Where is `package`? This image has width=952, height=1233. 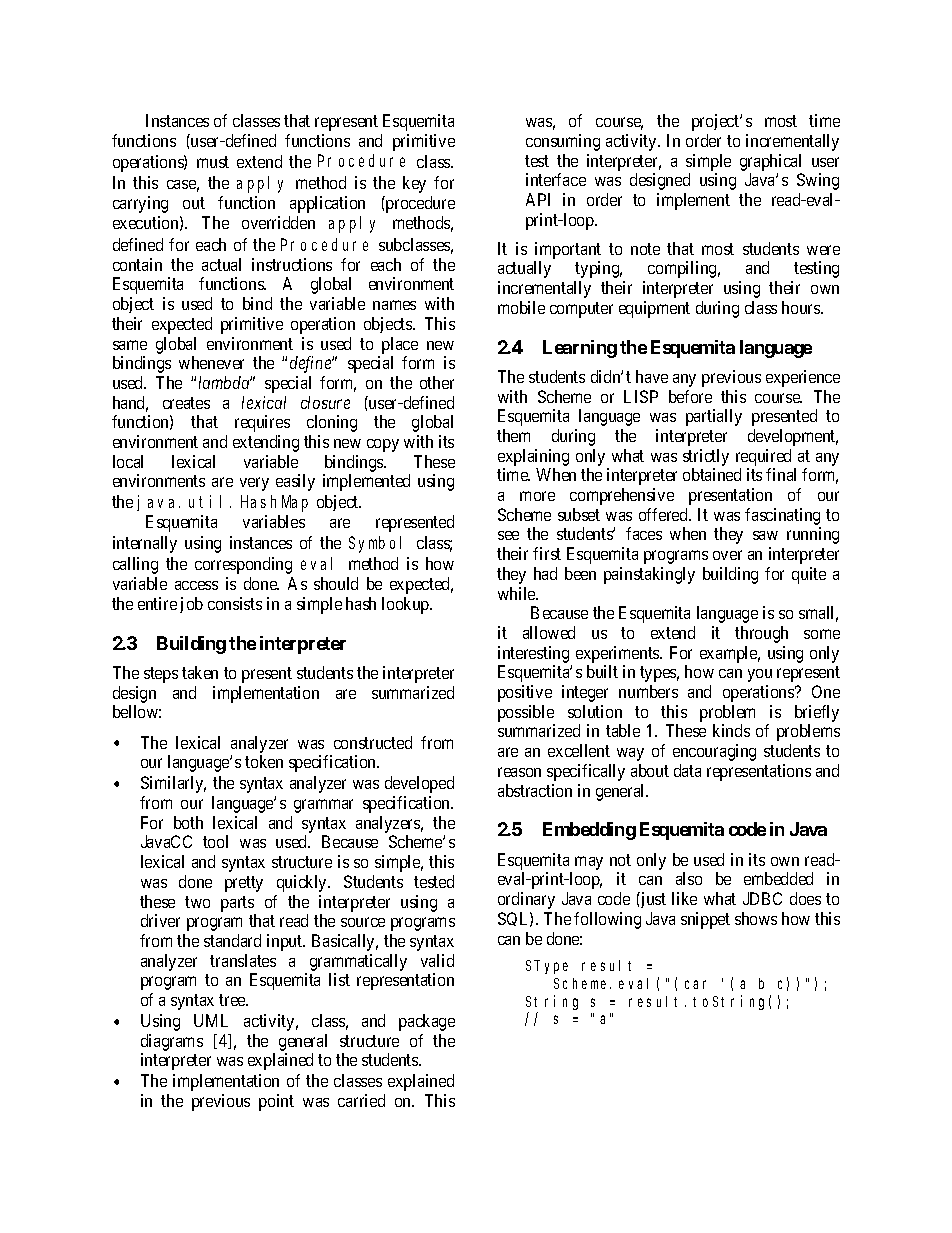 package is located at coordinates (427, 1022).
